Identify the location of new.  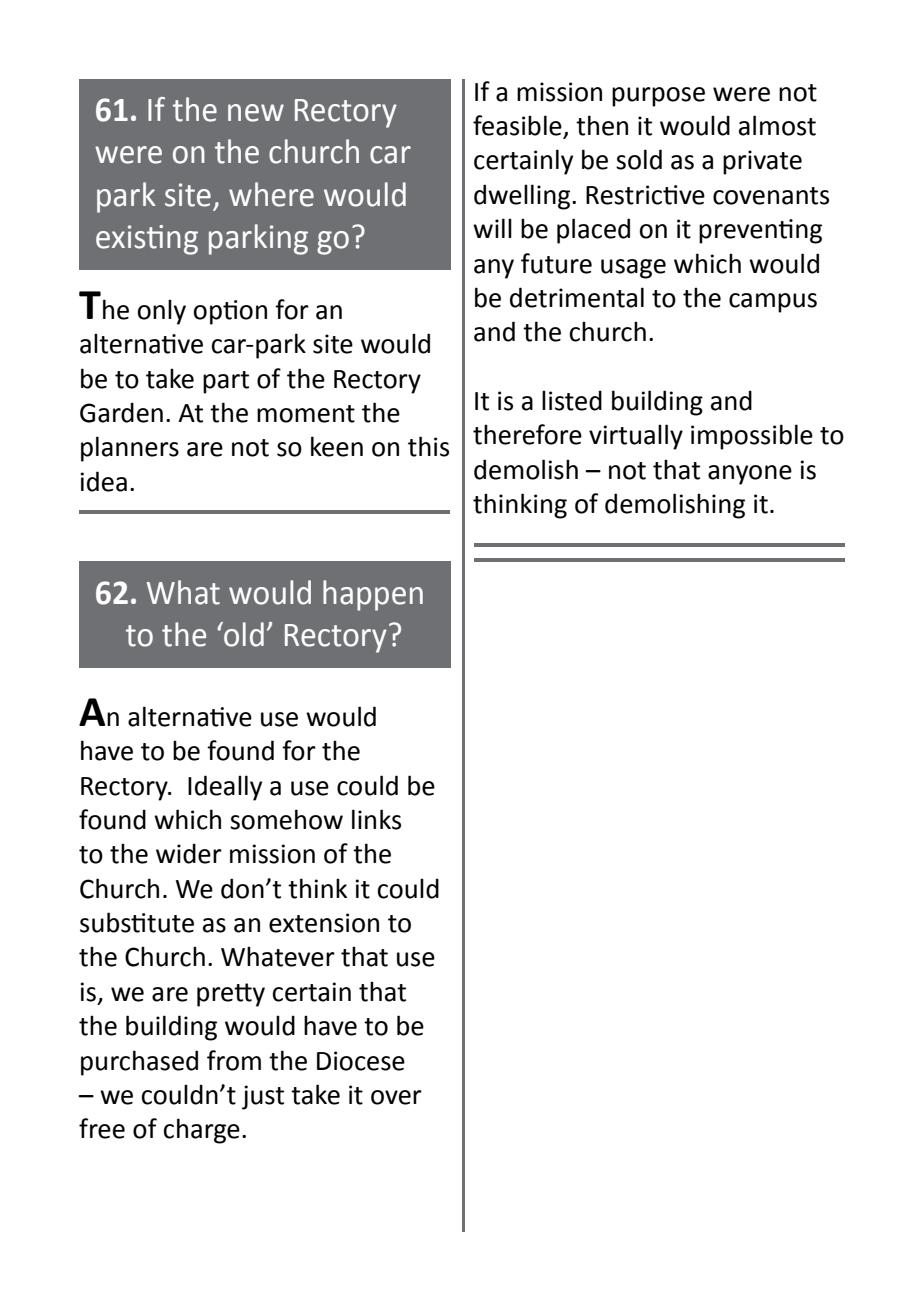
(256, 113).
